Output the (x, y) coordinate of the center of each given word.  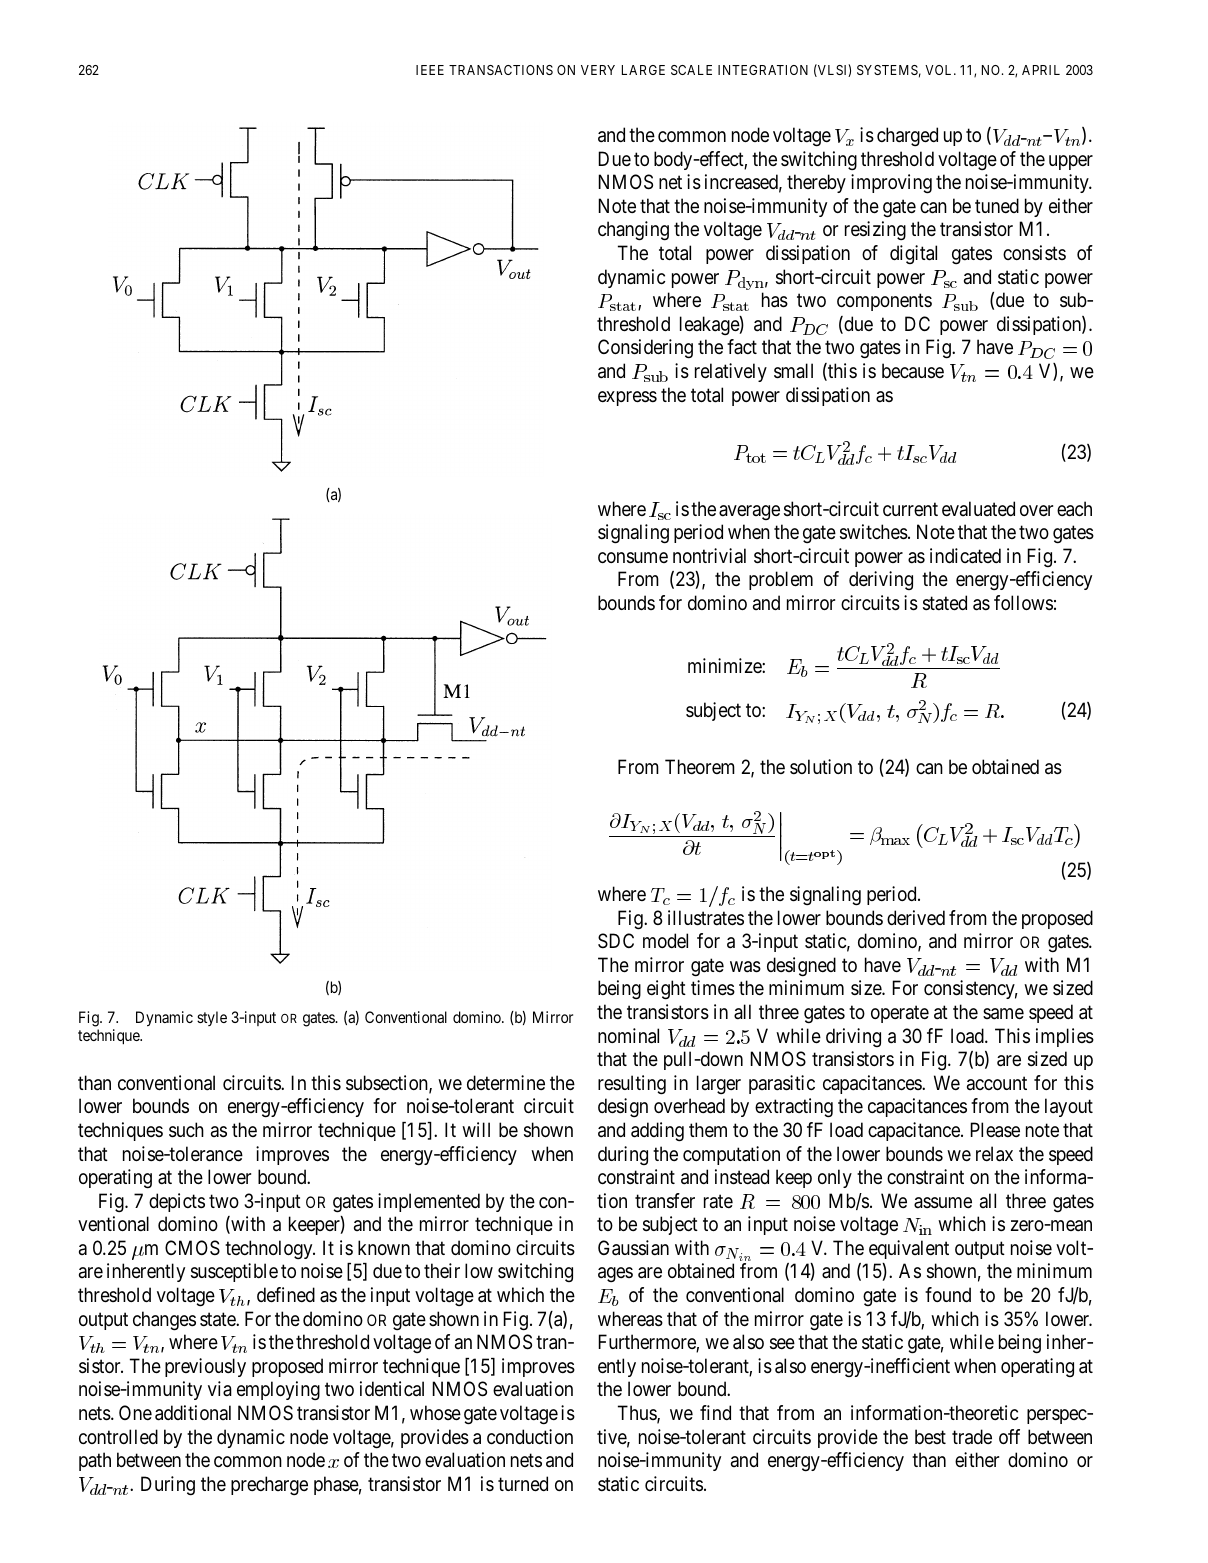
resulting (632, 1085)
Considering (645, 349)
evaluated (978, 508)
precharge (269, 1485)
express (627, 398)
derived (916, 917)
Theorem (700, 766)
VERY (598, 70)
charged (907, 136)
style (212, 1018)
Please (995, 1130)
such (186, 1130)
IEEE (430, 70)
